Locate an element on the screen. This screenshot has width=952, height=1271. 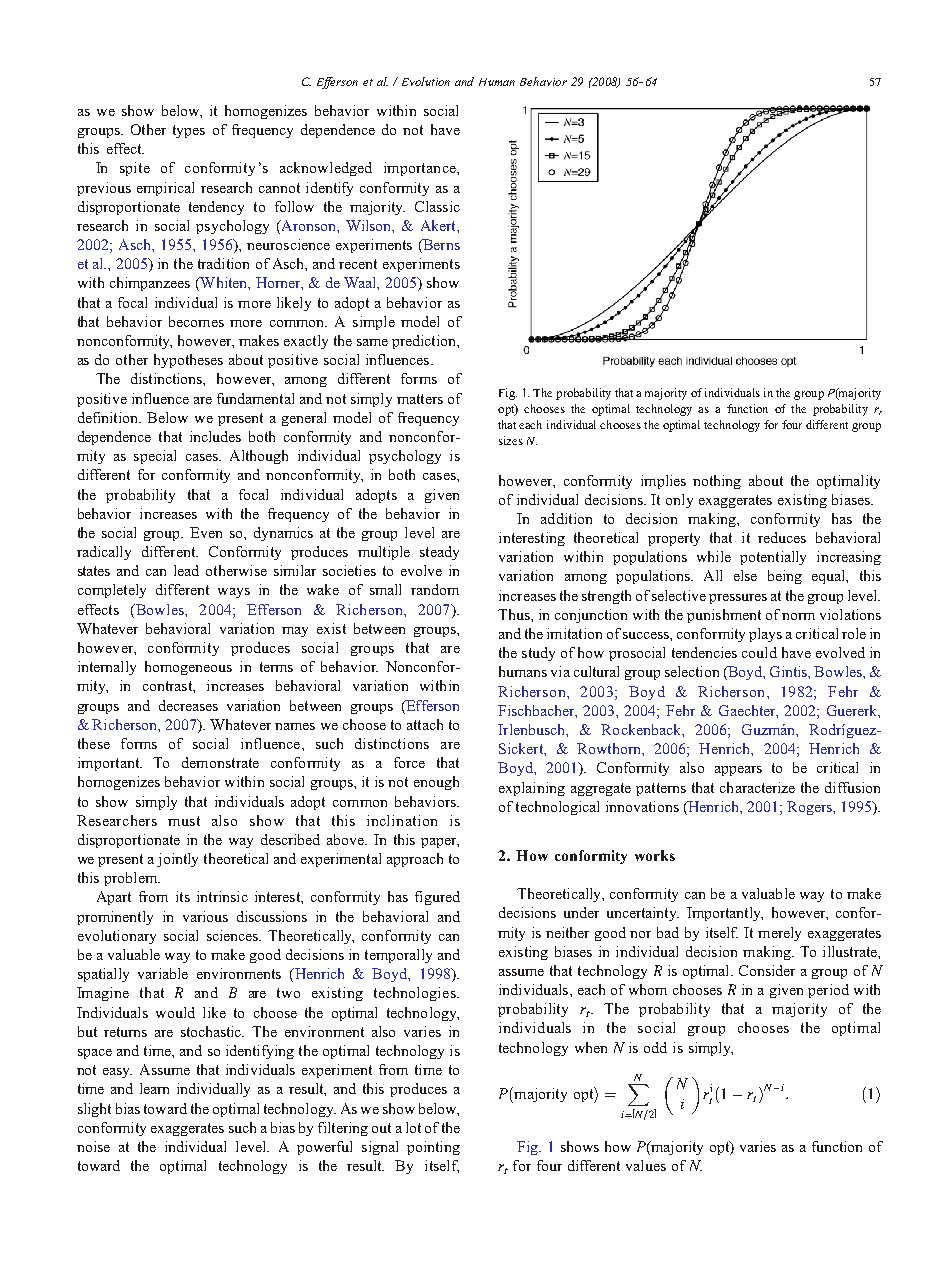
learn is located at coordinates (154, 1088).
